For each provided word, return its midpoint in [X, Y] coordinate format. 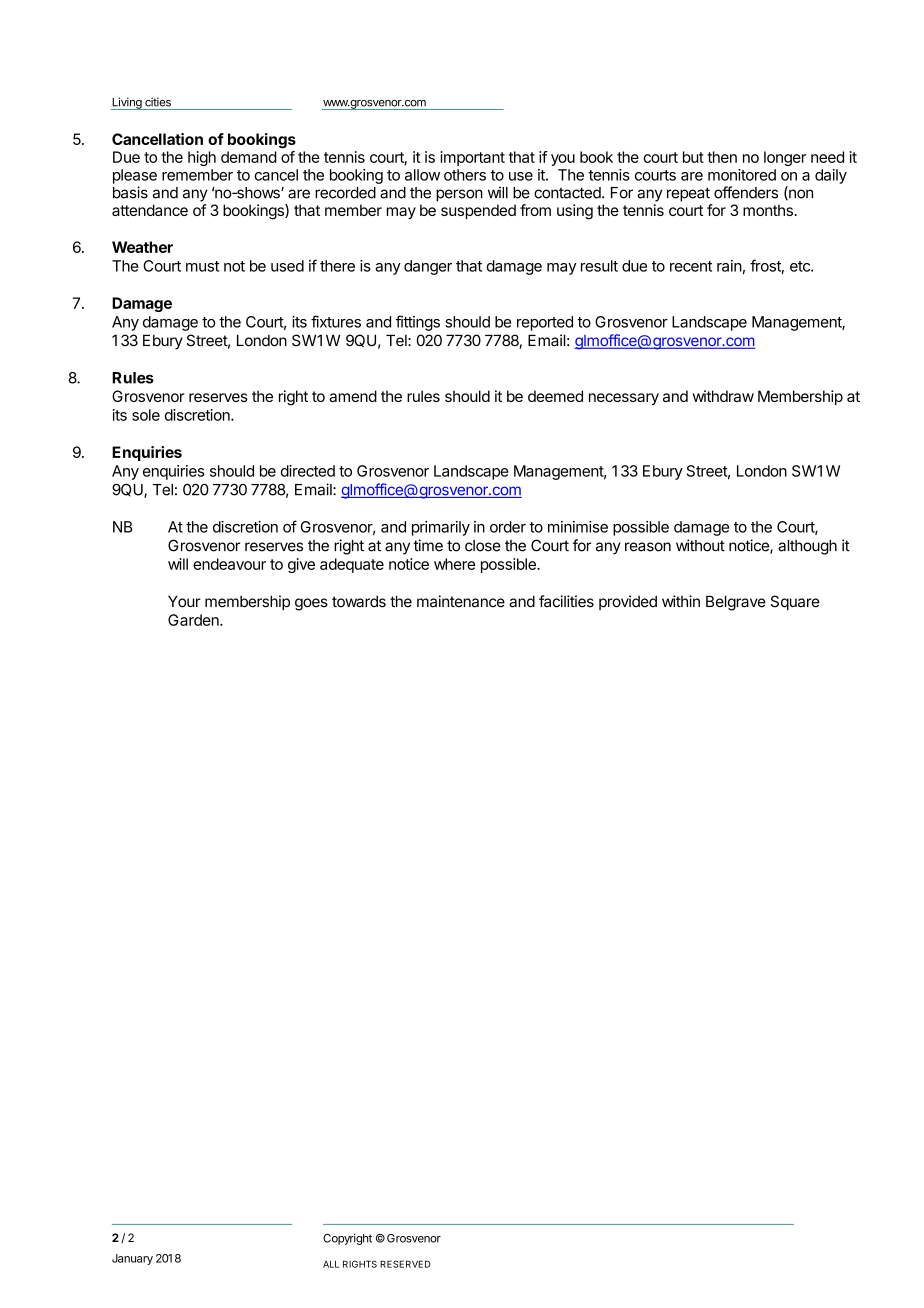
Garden [194, 620]
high [202, 158]
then [722, 157]
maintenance [461, 601]
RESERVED [405, 1264]
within [681, 601]
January [132, 1259]
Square [795, 603]
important [472, 158]
